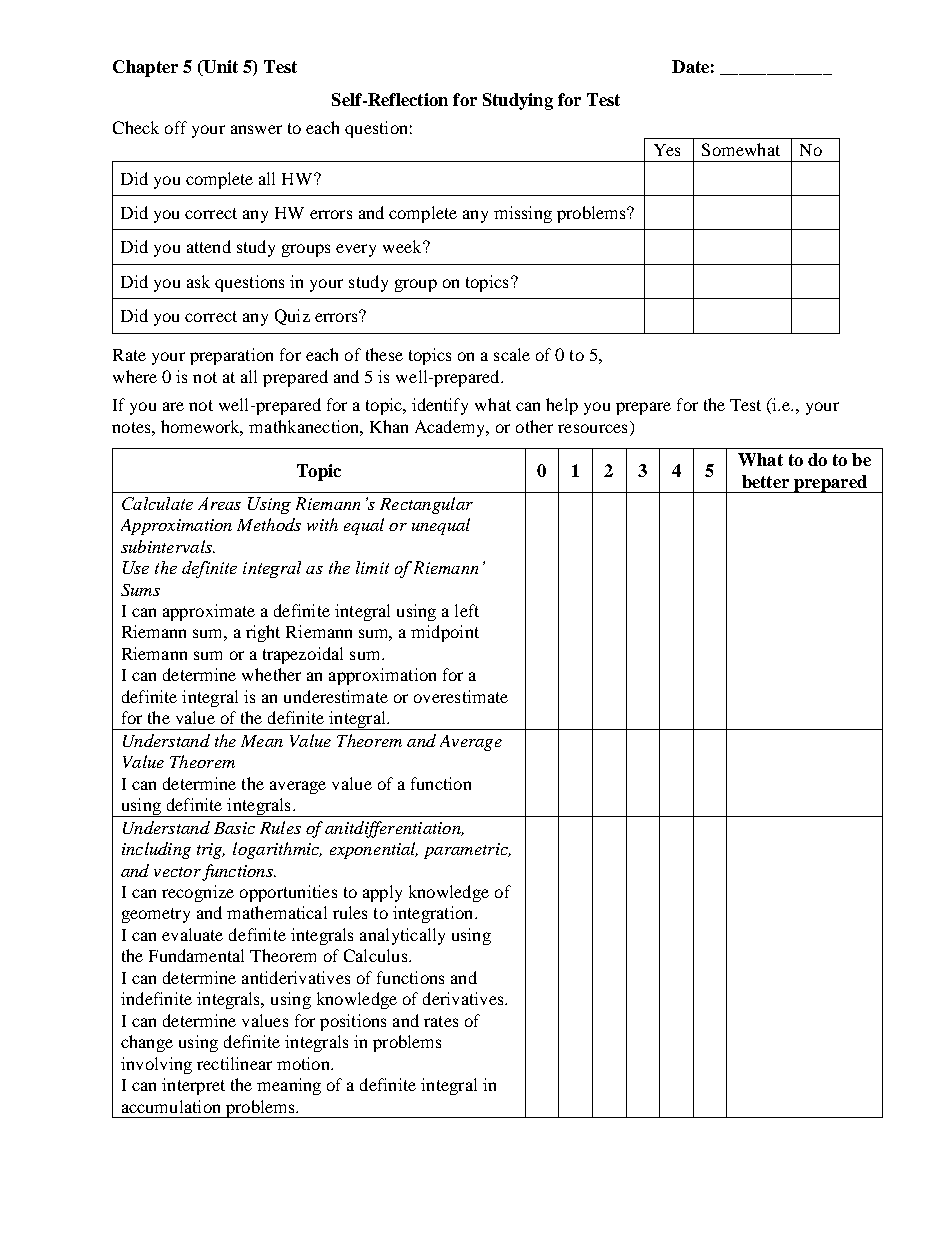  I want to click on Date, so click(690, 66).
